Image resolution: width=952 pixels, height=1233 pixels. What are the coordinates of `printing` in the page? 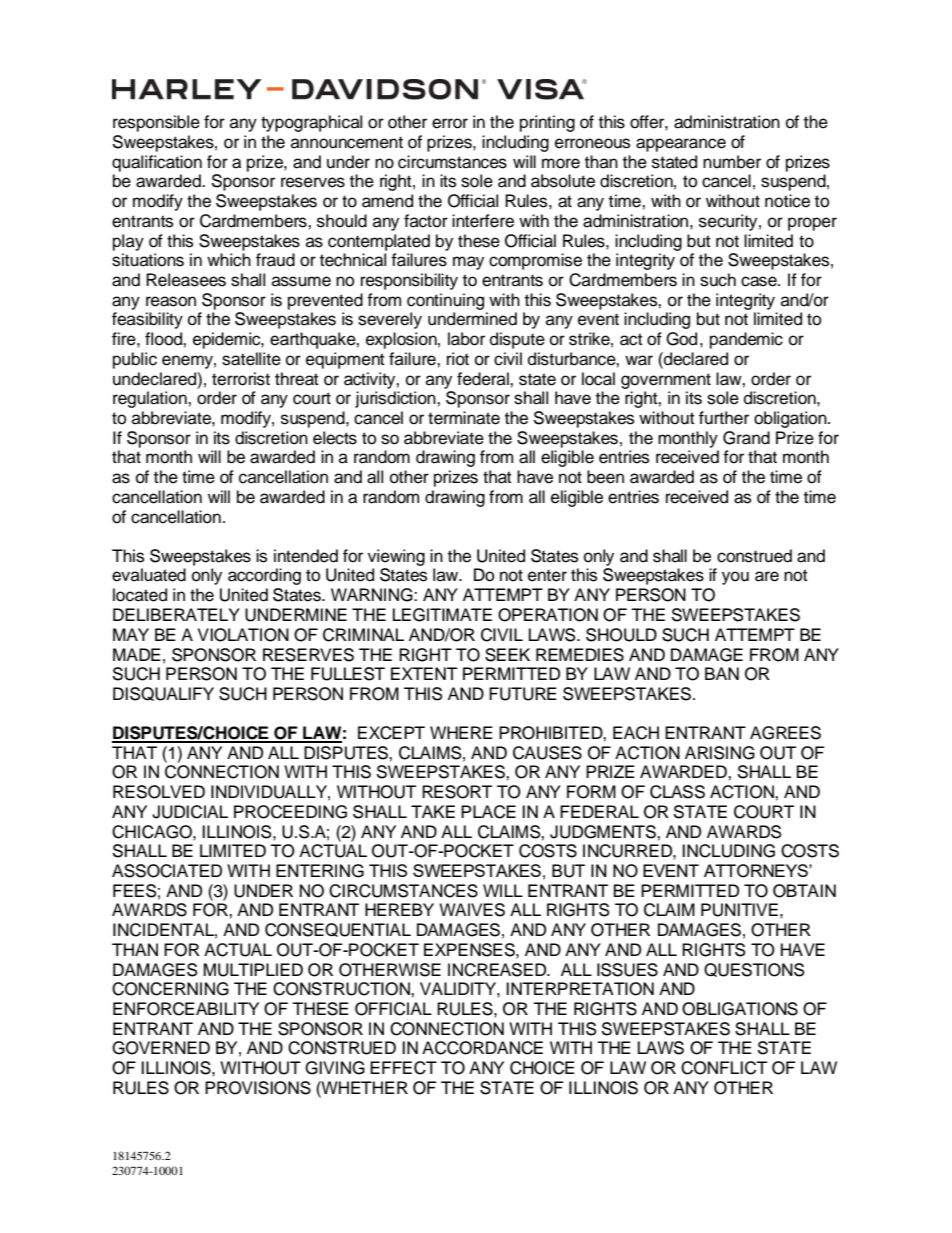 It's located at (547, 123).
